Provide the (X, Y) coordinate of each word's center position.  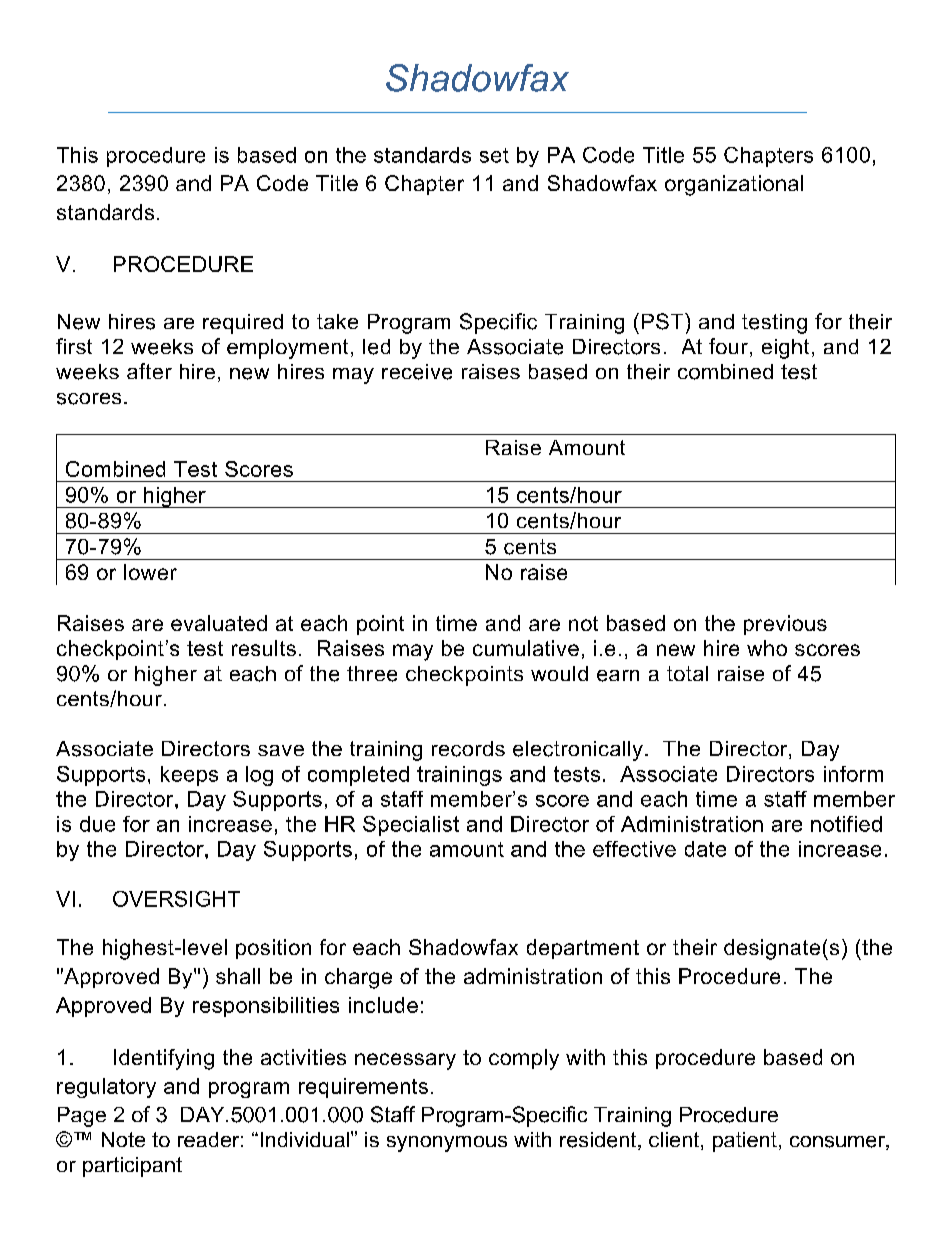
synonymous (447, 1144)
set (494, 155)
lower (150, 572)
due (97, 824)
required (243, 324)
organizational (734, 185)
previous (785, 625)
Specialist (411, 826)
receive (417, 372)
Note (123, 1139)
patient (745, 1142)
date (705, 849)
